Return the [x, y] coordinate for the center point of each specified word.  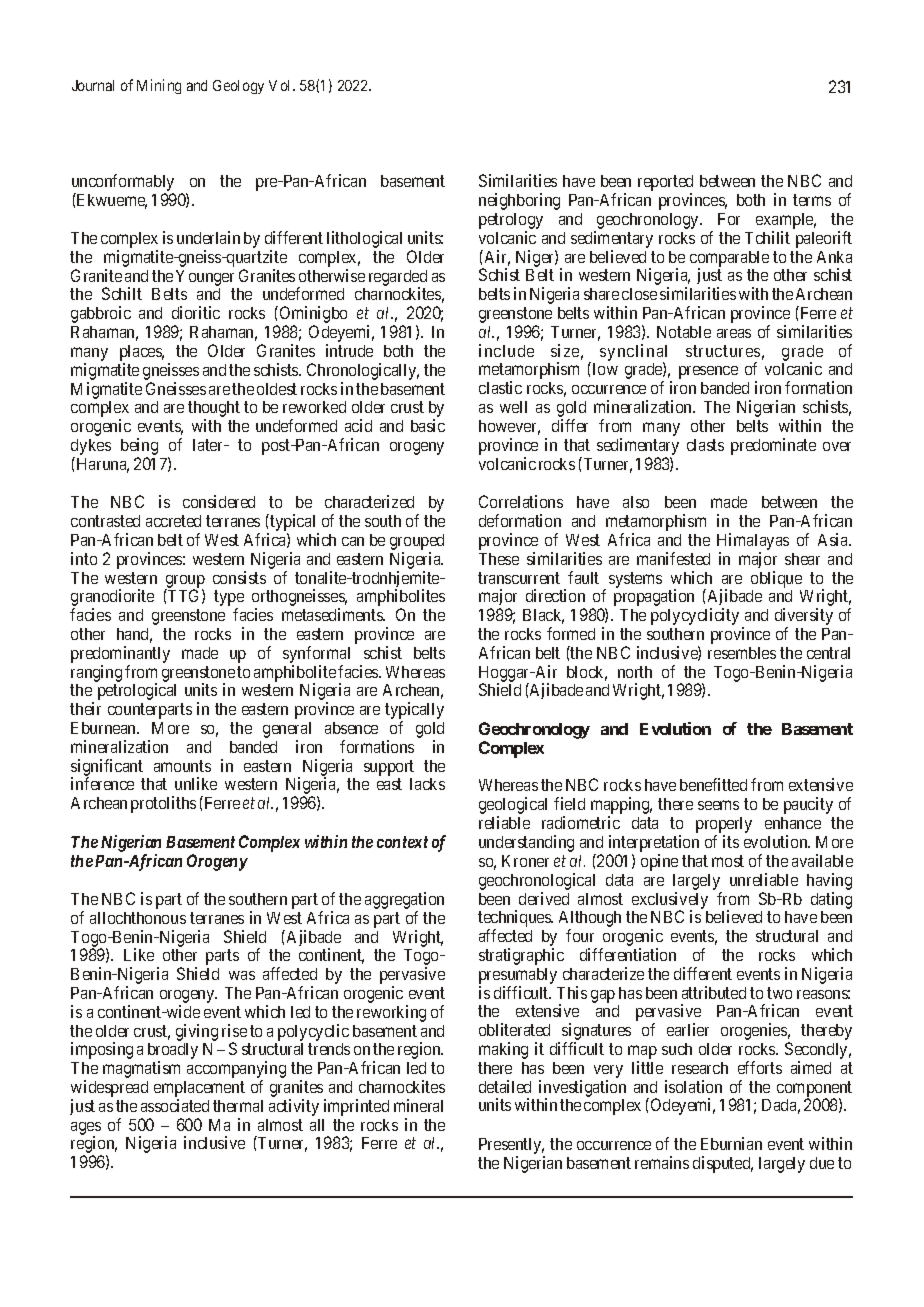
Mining [159, 86]
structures [723, 351]
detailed [505, 1086]
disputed [723, 1164]
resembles [742, 653]
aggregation [404, 902]
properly [724, 826]
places [142, 353]
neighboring [519, 201]
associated [175, 1105]
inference [102, 783]
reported [665, 184]
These [499, 559]
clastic [500, 387]
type [229, 599]
